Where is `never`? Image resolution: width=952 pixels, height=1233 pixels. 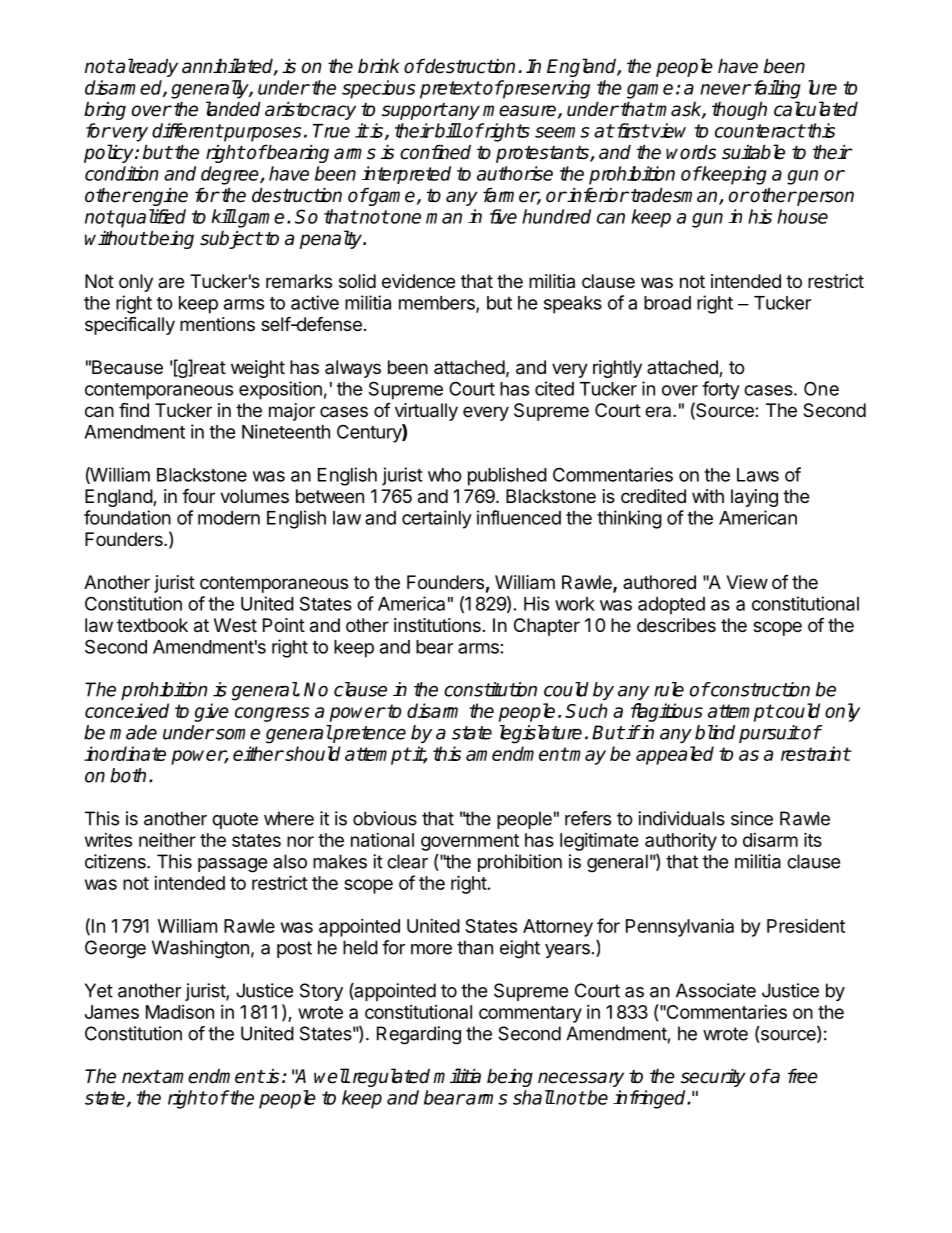 never is located at coordinates (725, 89).
